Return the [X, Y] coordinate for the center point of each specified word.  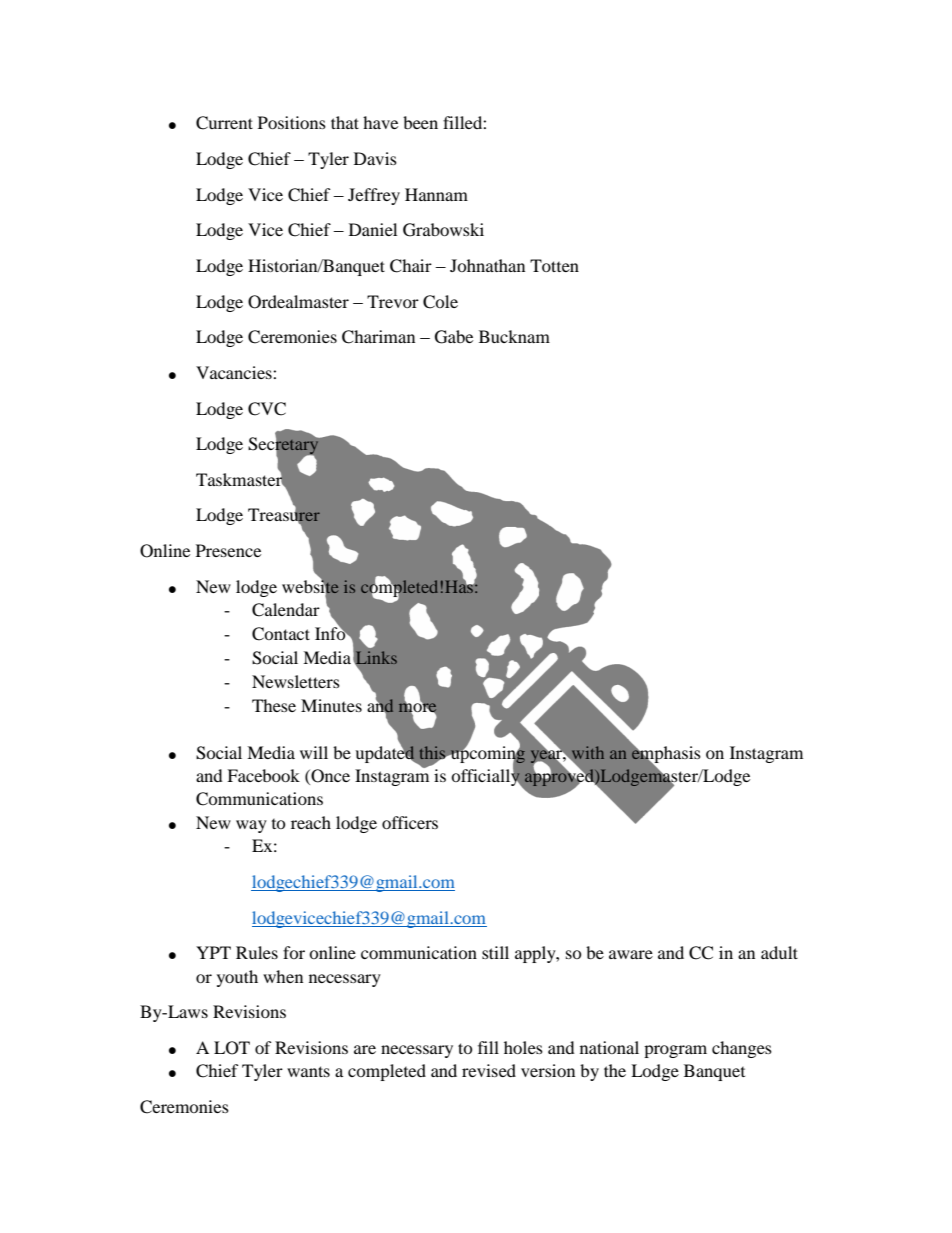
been [420, 122]
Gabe [454, 337]
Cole [440, 302]
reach [311, 822]
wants [308, 1071]
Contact [281, 634]
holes [523, 1047]
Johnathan [487, 265]
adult [779, 952]
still [495, 952]
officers [410, 822]
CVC [267, 409]
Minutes [331, 705]
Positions [292, 122]
